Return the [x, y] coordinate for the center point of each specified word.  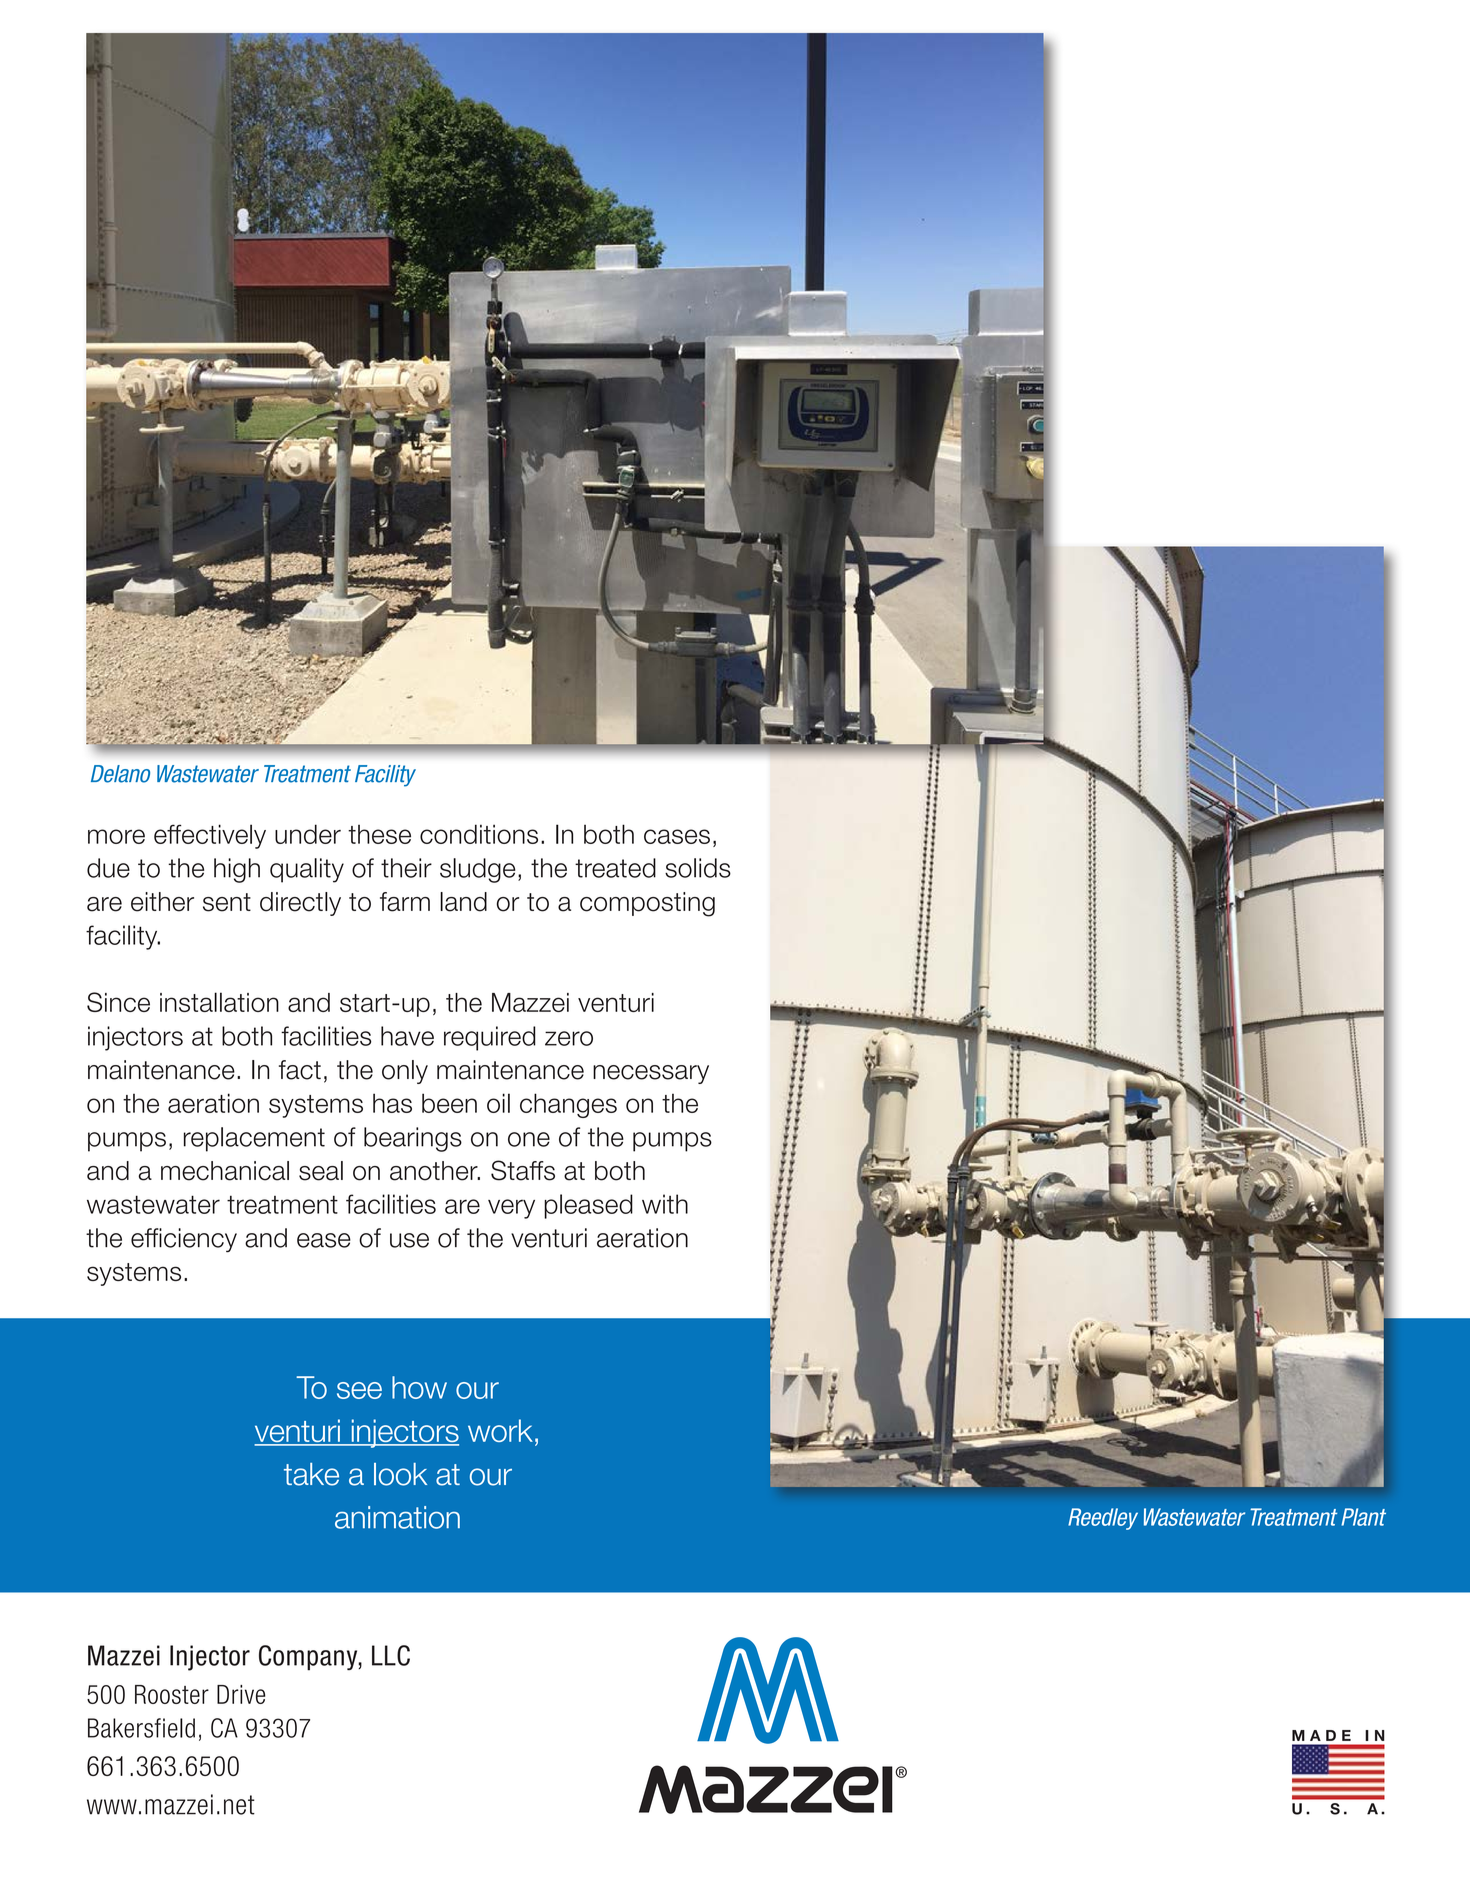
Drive [241, 1694]
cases [677, 836]
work [500, 1430]
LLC [391, 1655]
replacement [254, 1139]
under [308, 834]
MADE [1321, 1735]
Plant [1363, 1517]
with [665, 1204]
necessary [651, 1074]
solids [698, 868]
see [359, 1390]
